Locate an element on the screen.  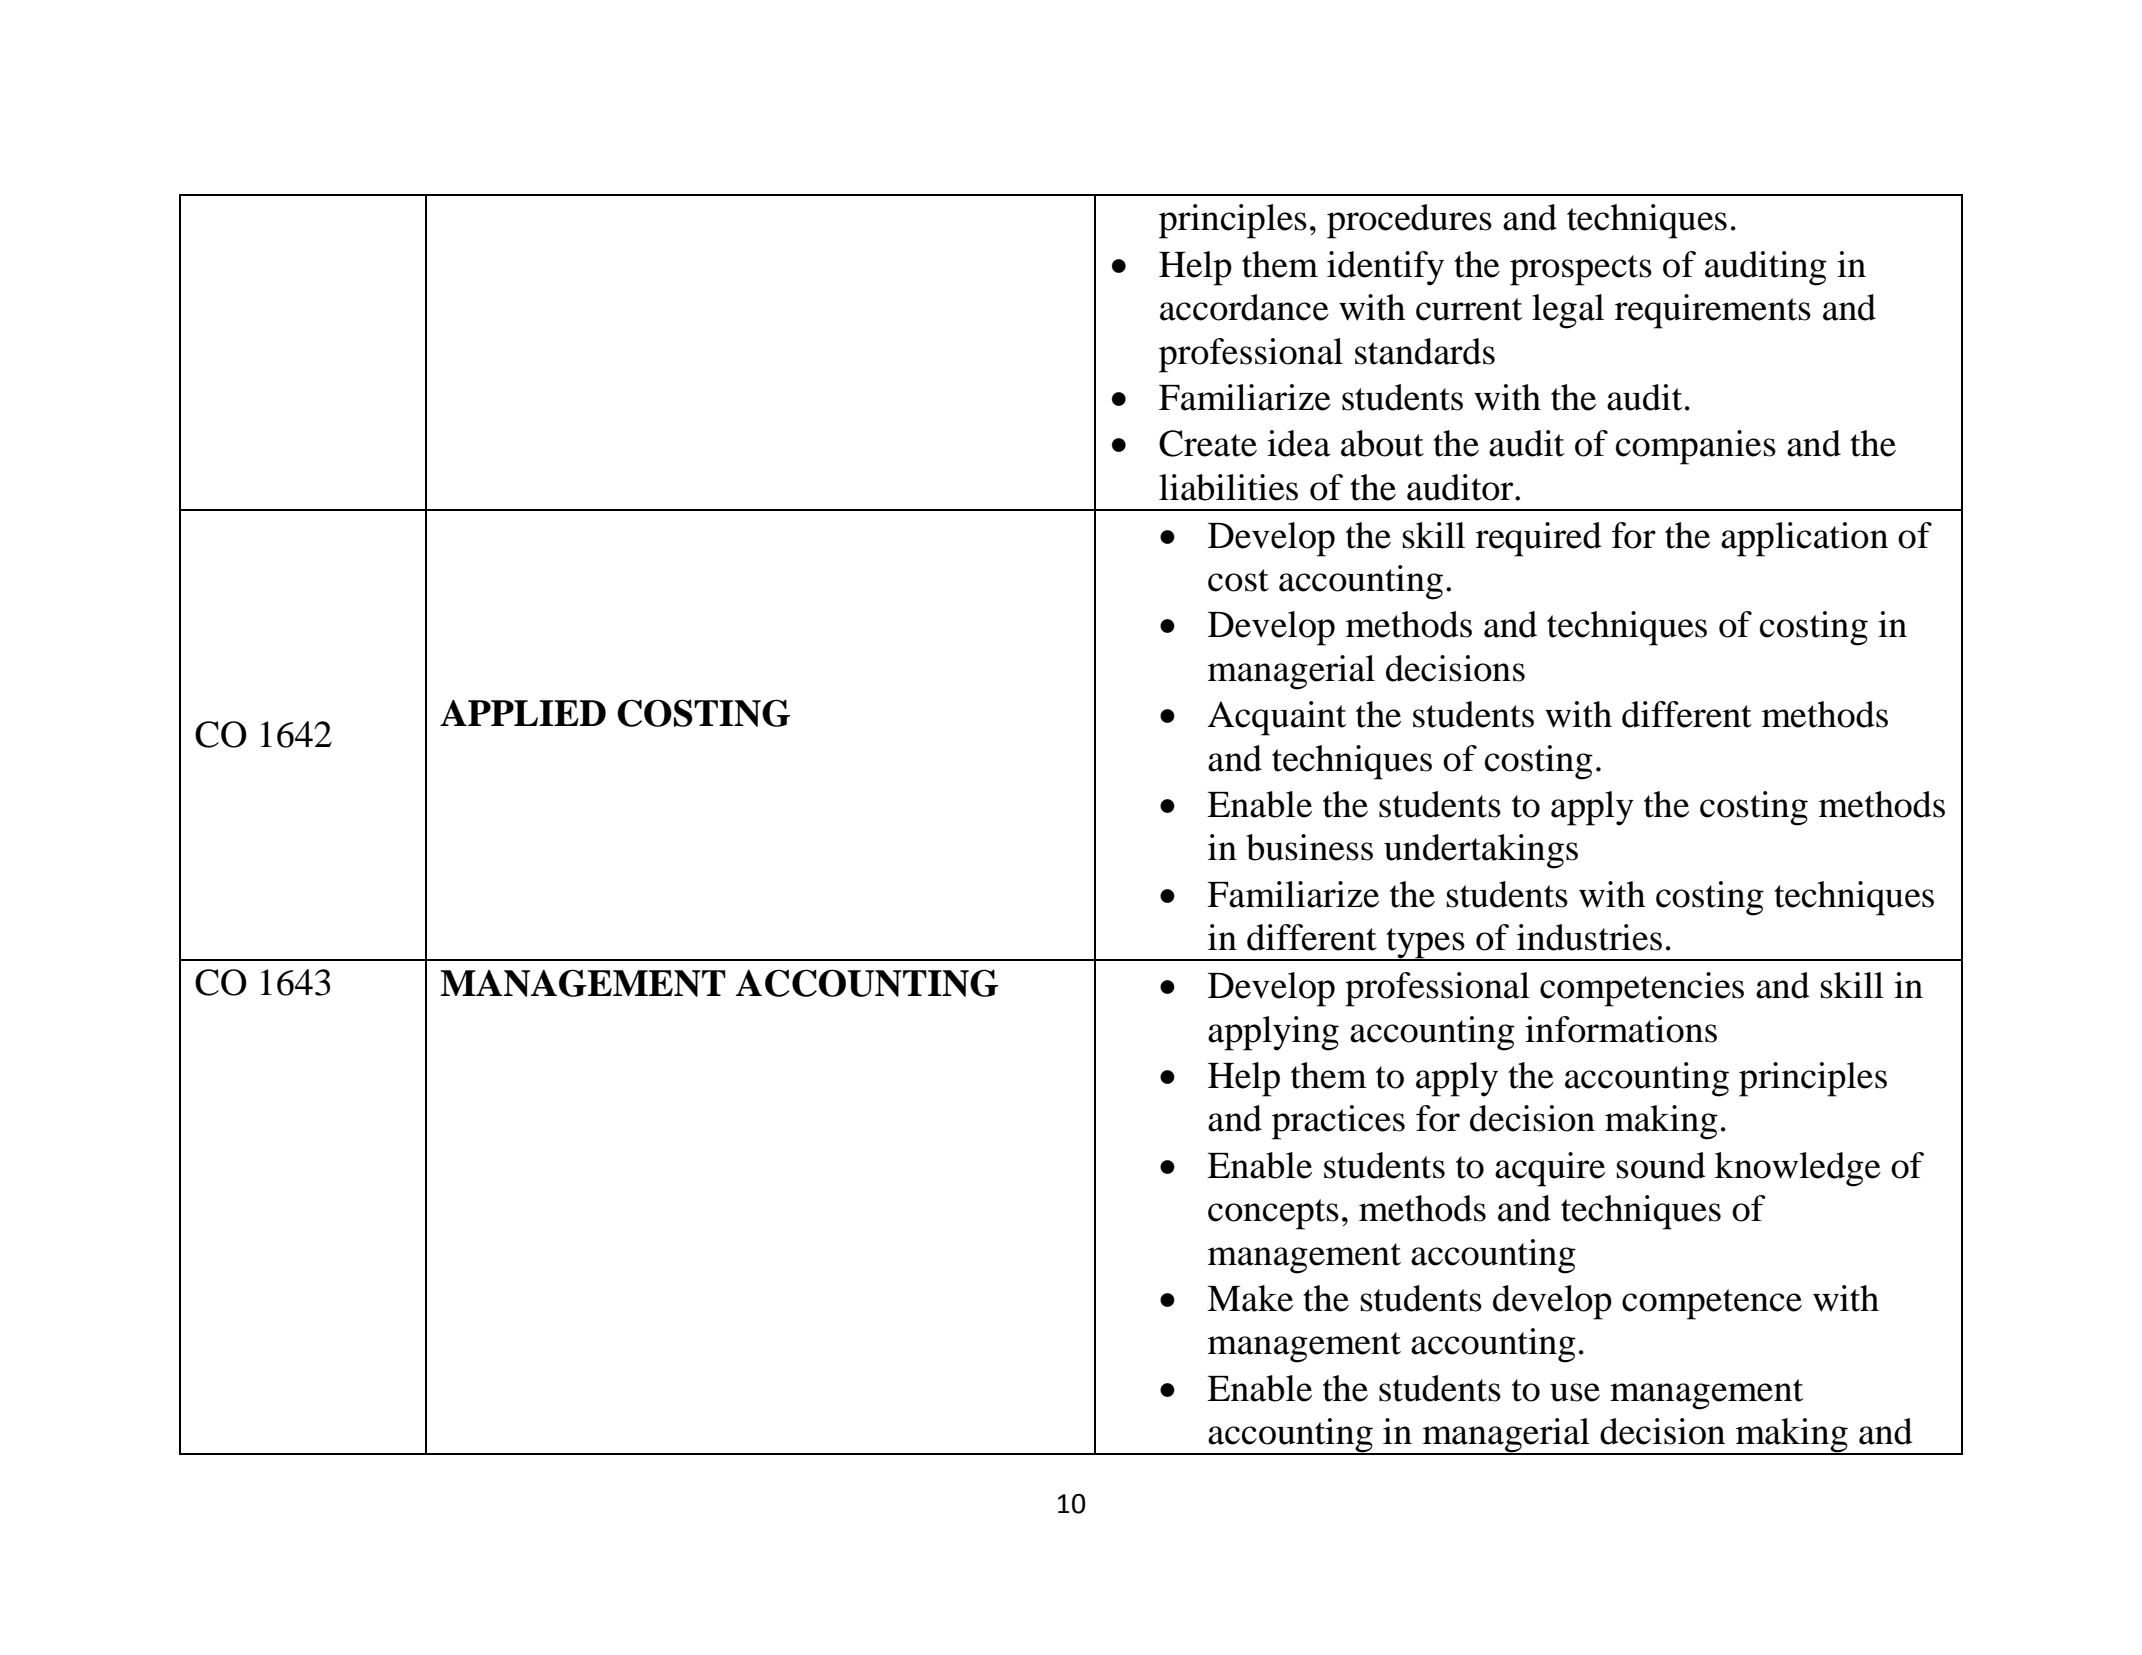
competencies is located at coordinates (1642, 989).
